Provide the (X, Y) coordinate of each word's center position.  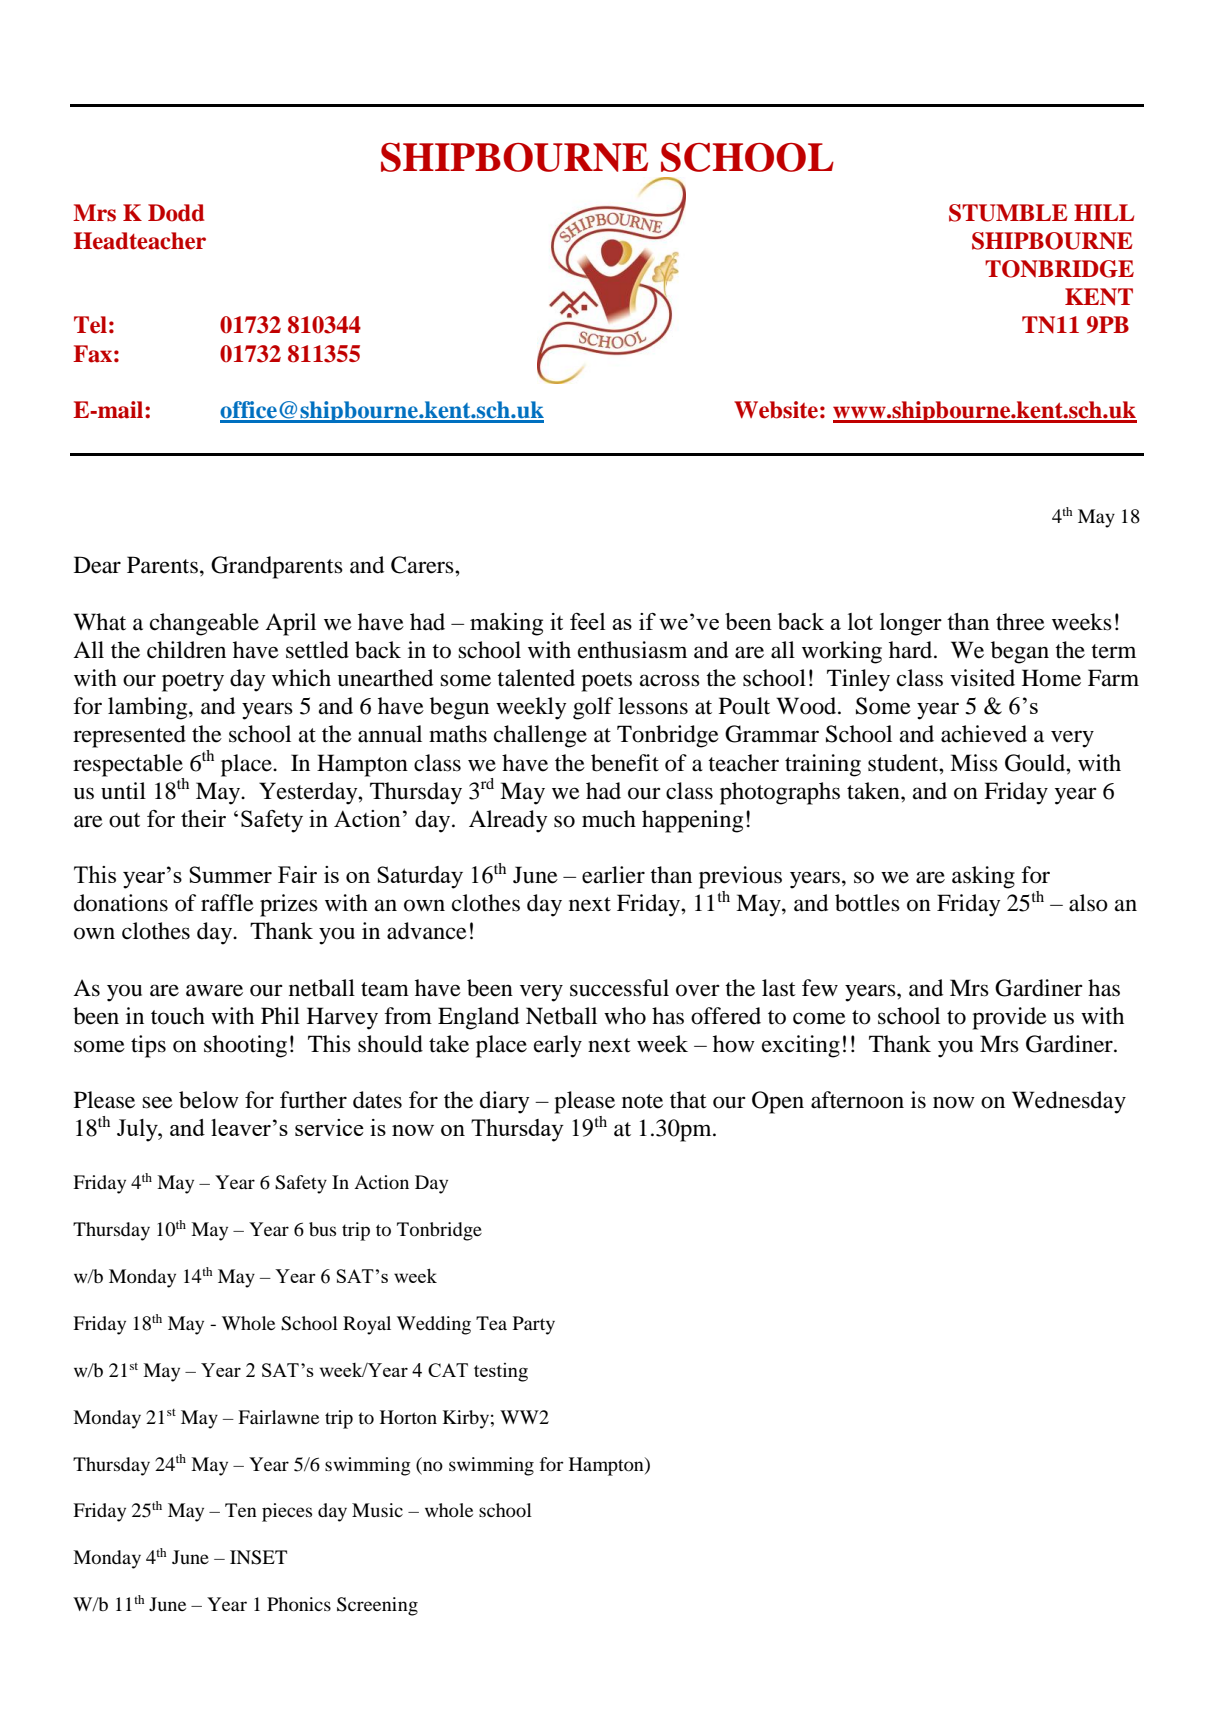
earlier (613, 875)
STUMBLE (1008, 213)
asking (983, 877)
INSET (258, 1557)
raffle (227, 903)
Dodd (176, 213)
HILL (1104, 212)
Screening (377, 1606)
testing (501, 1372)
